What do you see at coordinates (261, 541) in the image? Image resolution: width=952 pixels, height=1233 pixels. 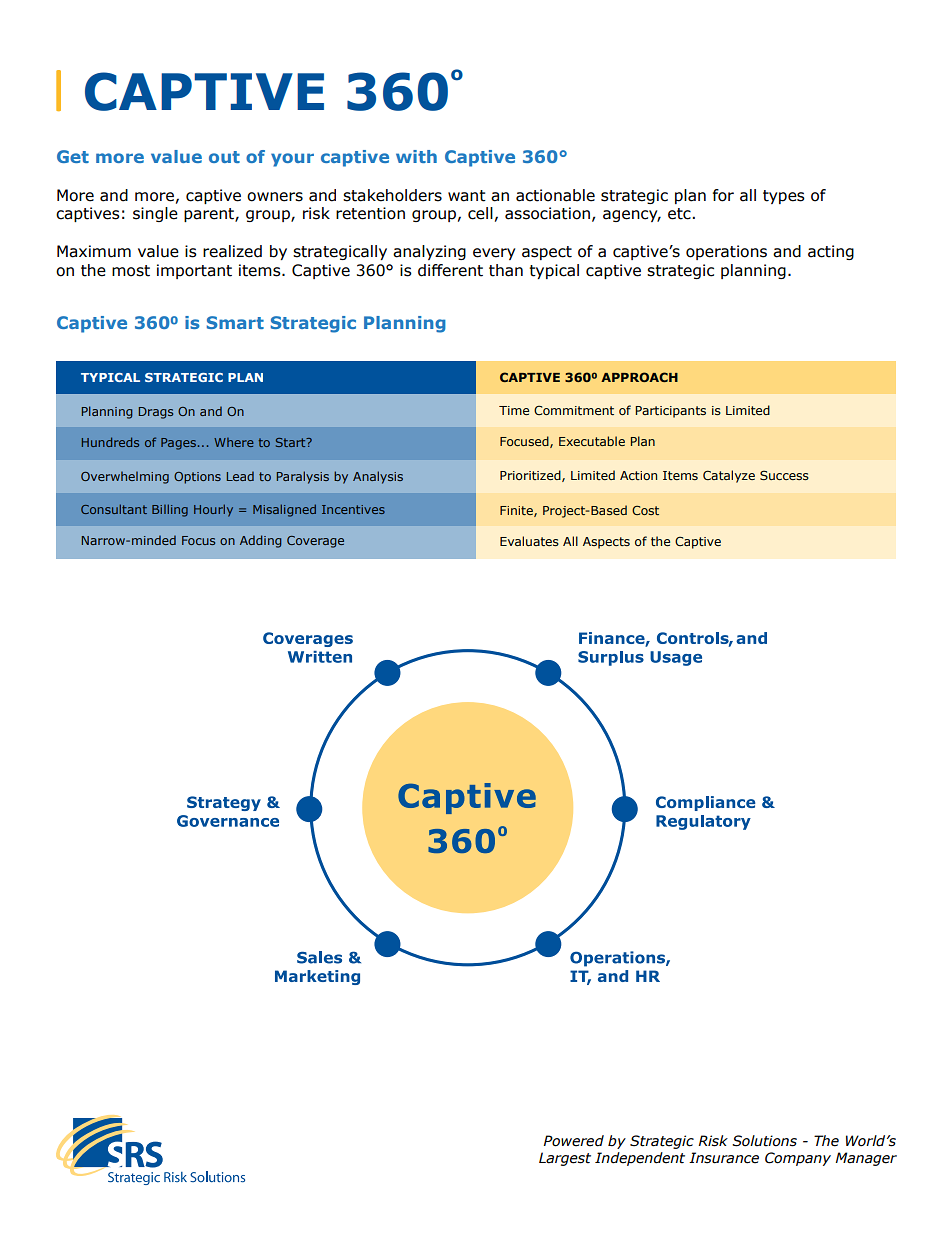 I see `Adding` at bounding box center [261, 541].
